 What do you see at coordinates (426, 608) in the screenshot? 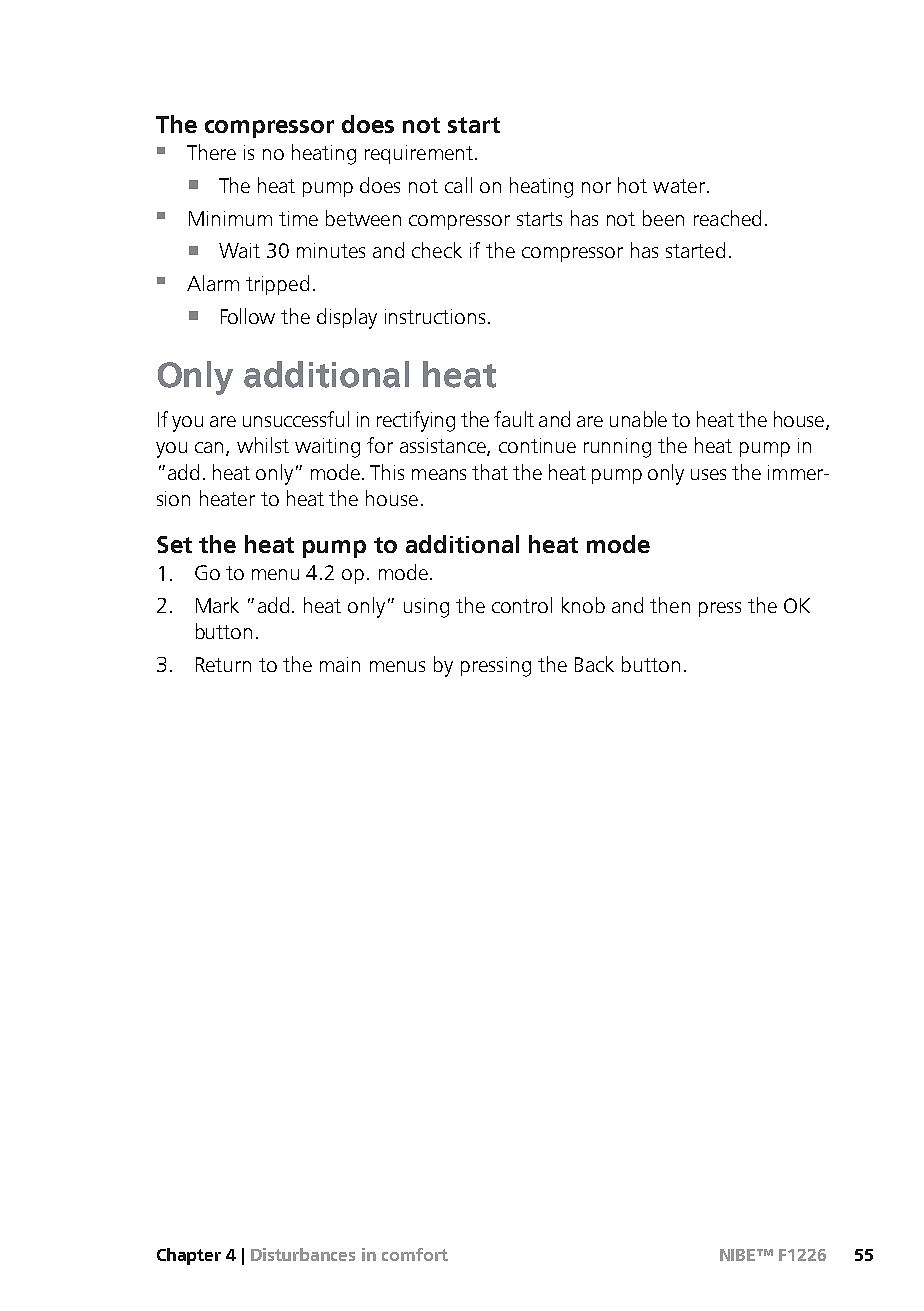
I see `using` at bounding box center [426, 608].
